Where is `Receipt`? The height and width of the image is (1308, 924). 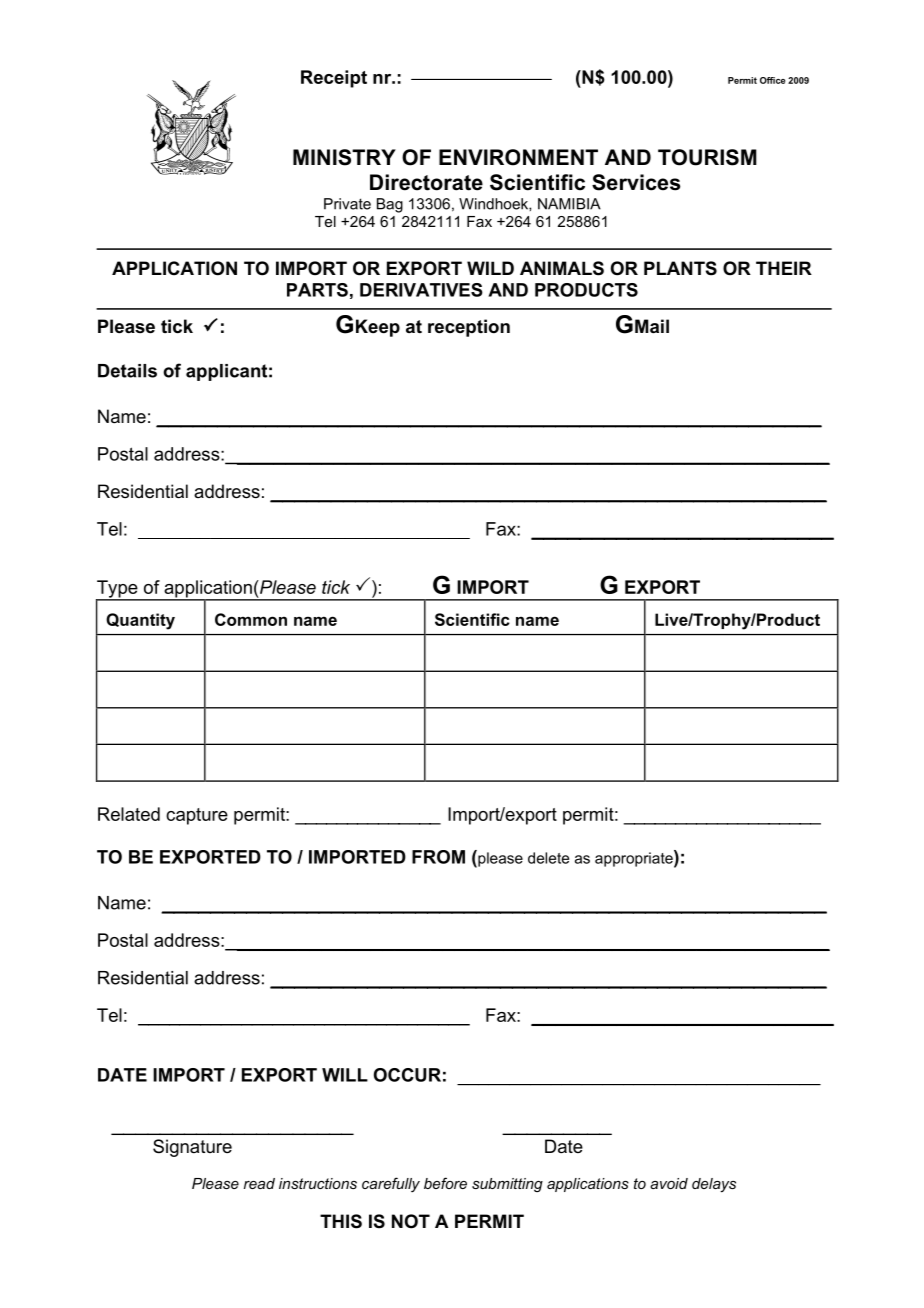 Receipt is located at coordinates (334, 79).
